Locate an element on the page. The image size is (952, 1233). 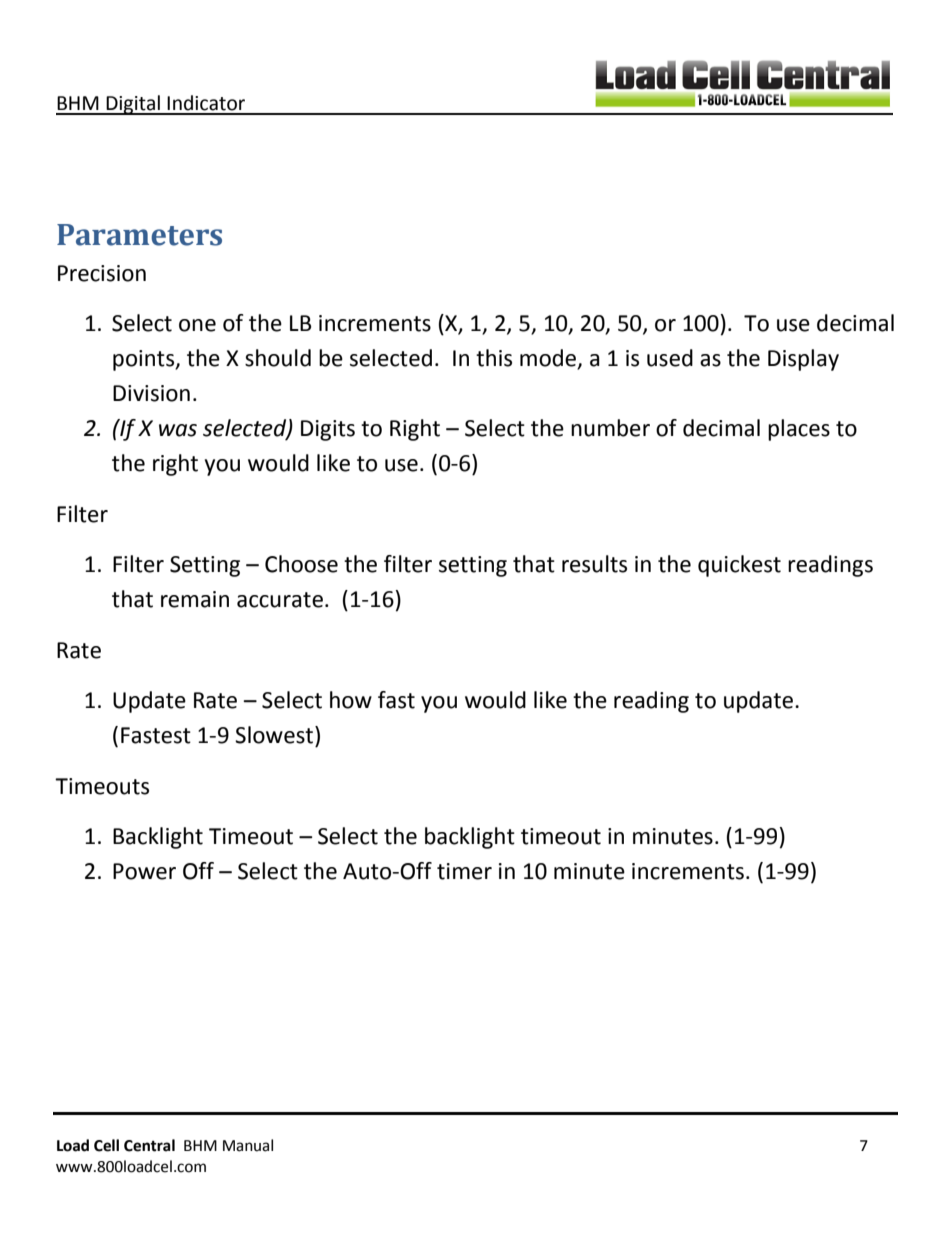
results is located at coordinates (594, 564).
